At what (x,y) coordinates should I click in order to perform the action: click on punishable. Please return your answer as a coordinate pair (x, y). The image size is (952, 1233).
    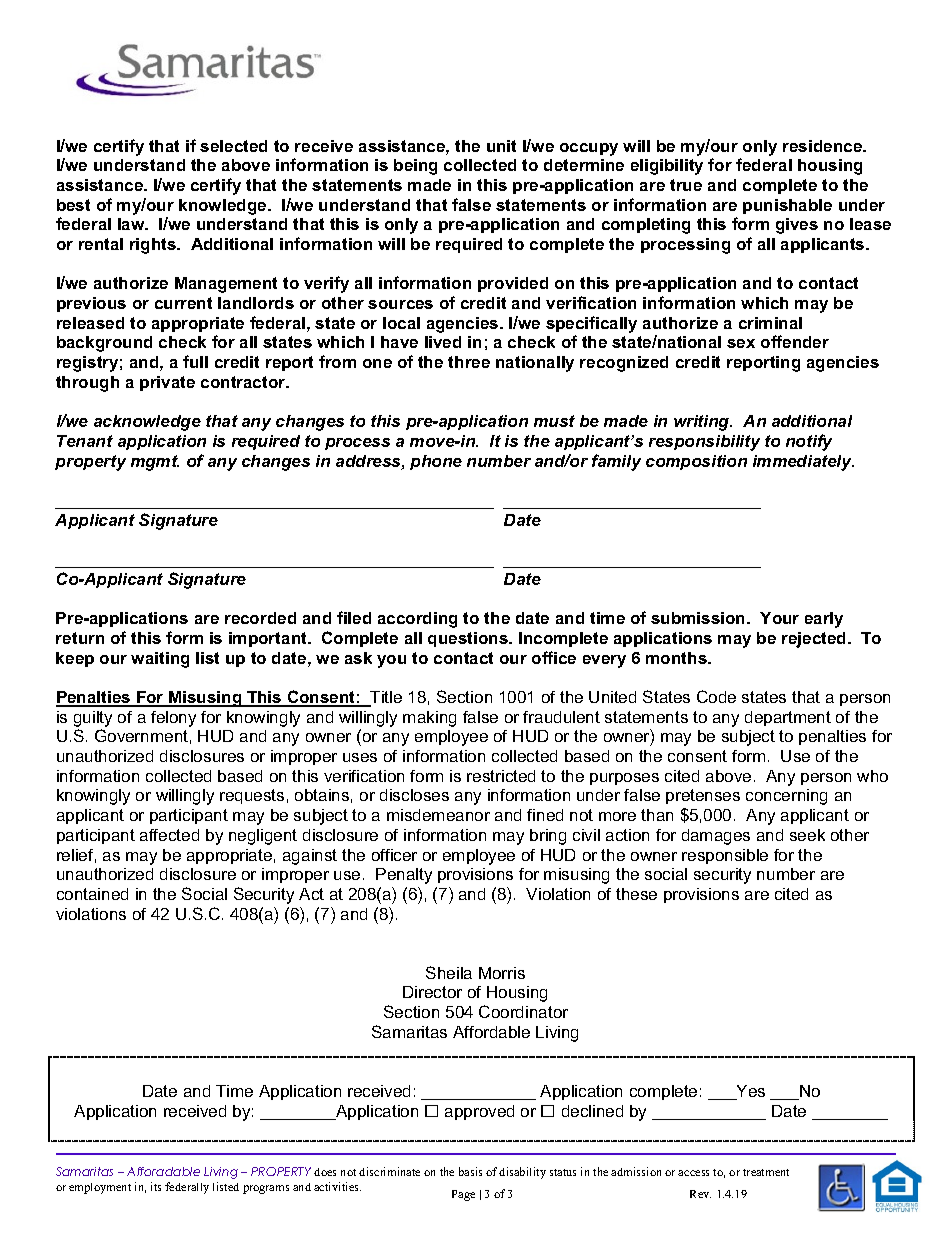
    Looking at the image, I should click on (787, 206).
